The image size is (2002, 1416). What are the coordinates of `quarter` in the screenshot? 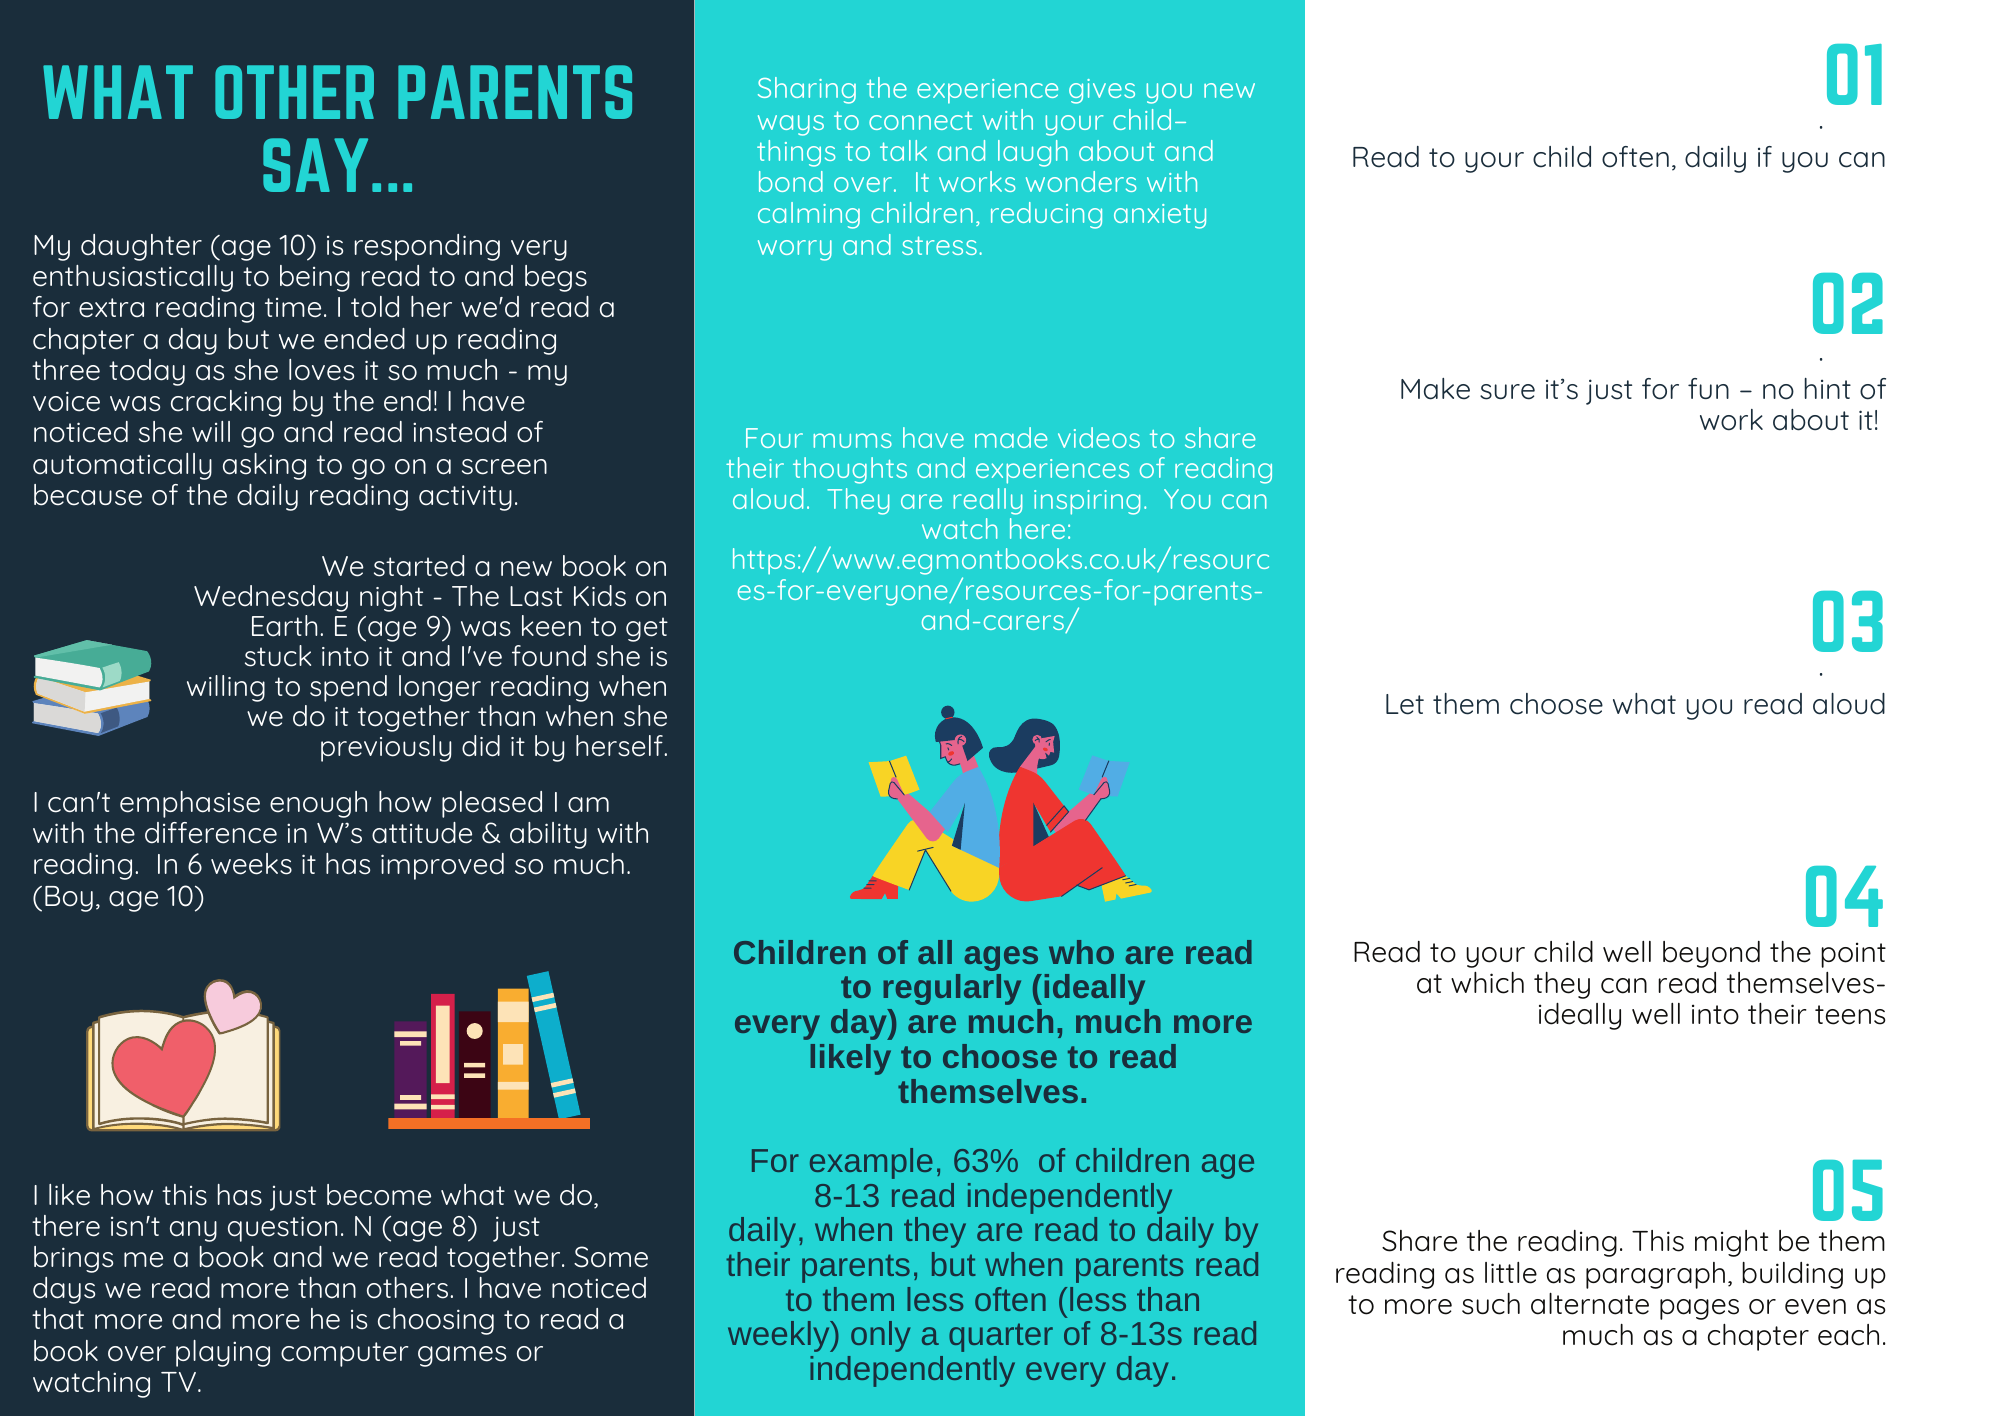 It's located at (1001, 1337).
